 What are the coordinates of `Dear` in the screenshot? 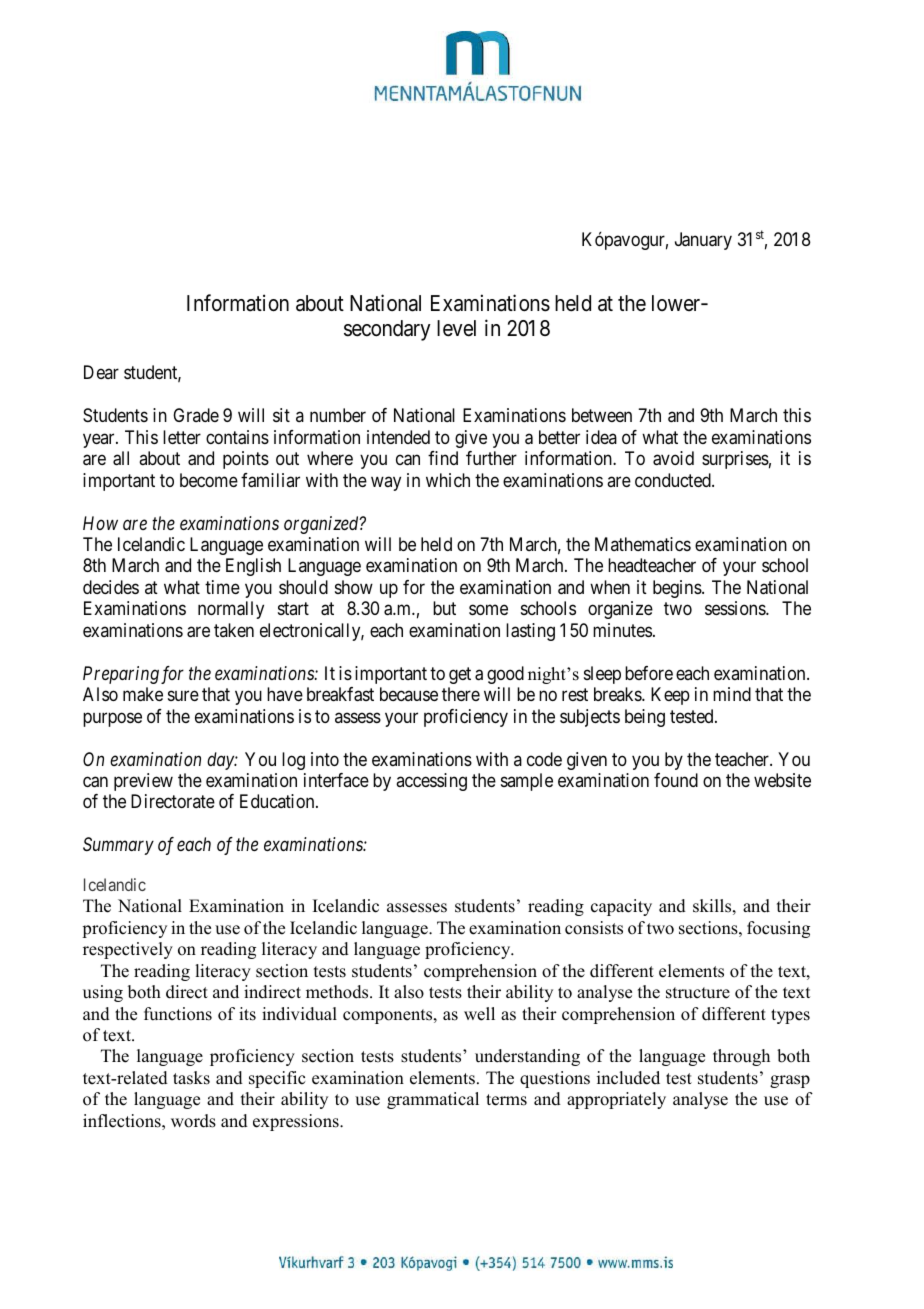 It's located at (101, 372).
